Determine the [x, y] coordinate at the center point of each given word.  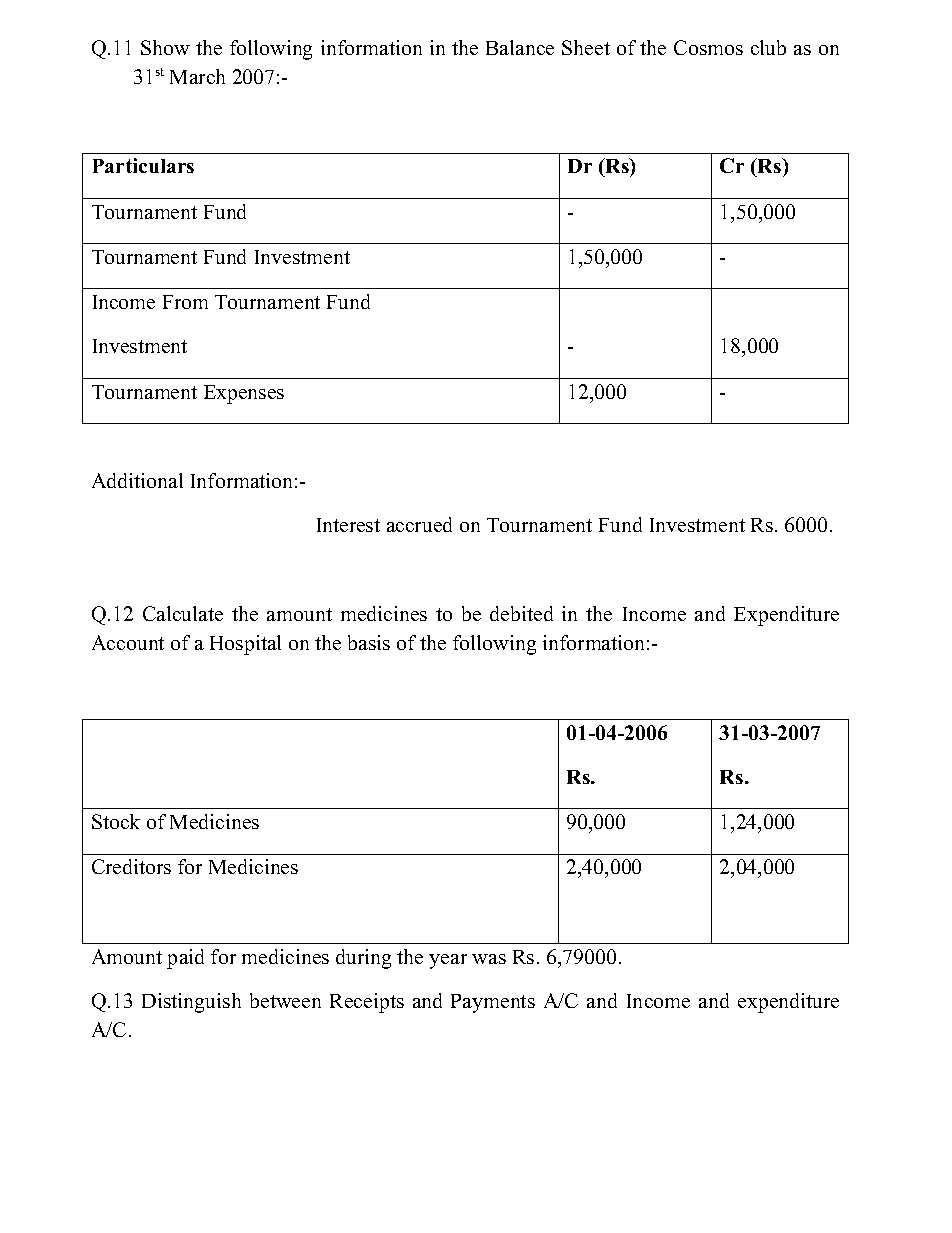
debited [521, 613]
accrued [419, 524]
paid [185, 959]
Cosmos [708, 47]
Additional [137, 480]
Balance [520, 47]
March [197, 76]
